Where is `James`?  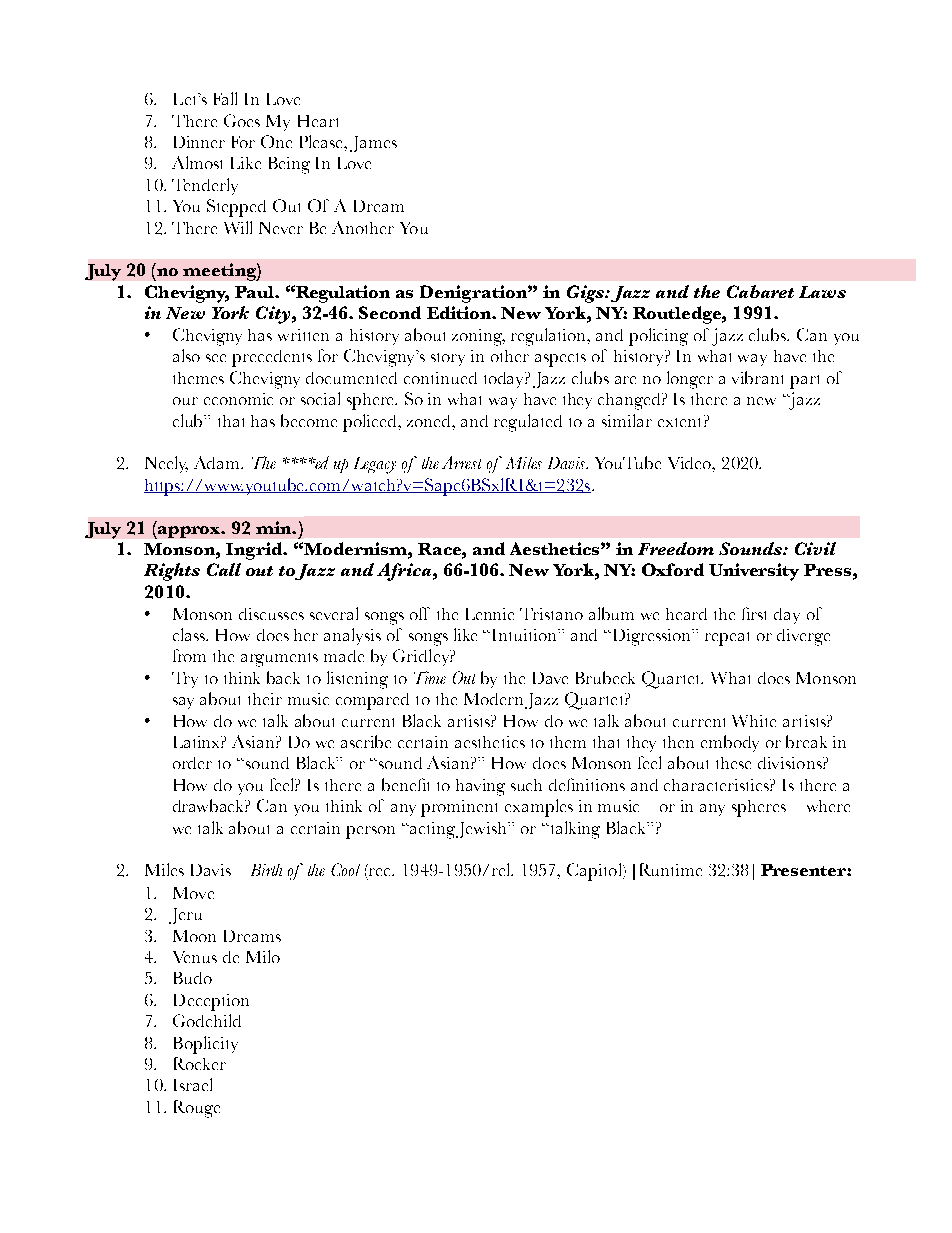 James is located at coordinates (373, 144).
